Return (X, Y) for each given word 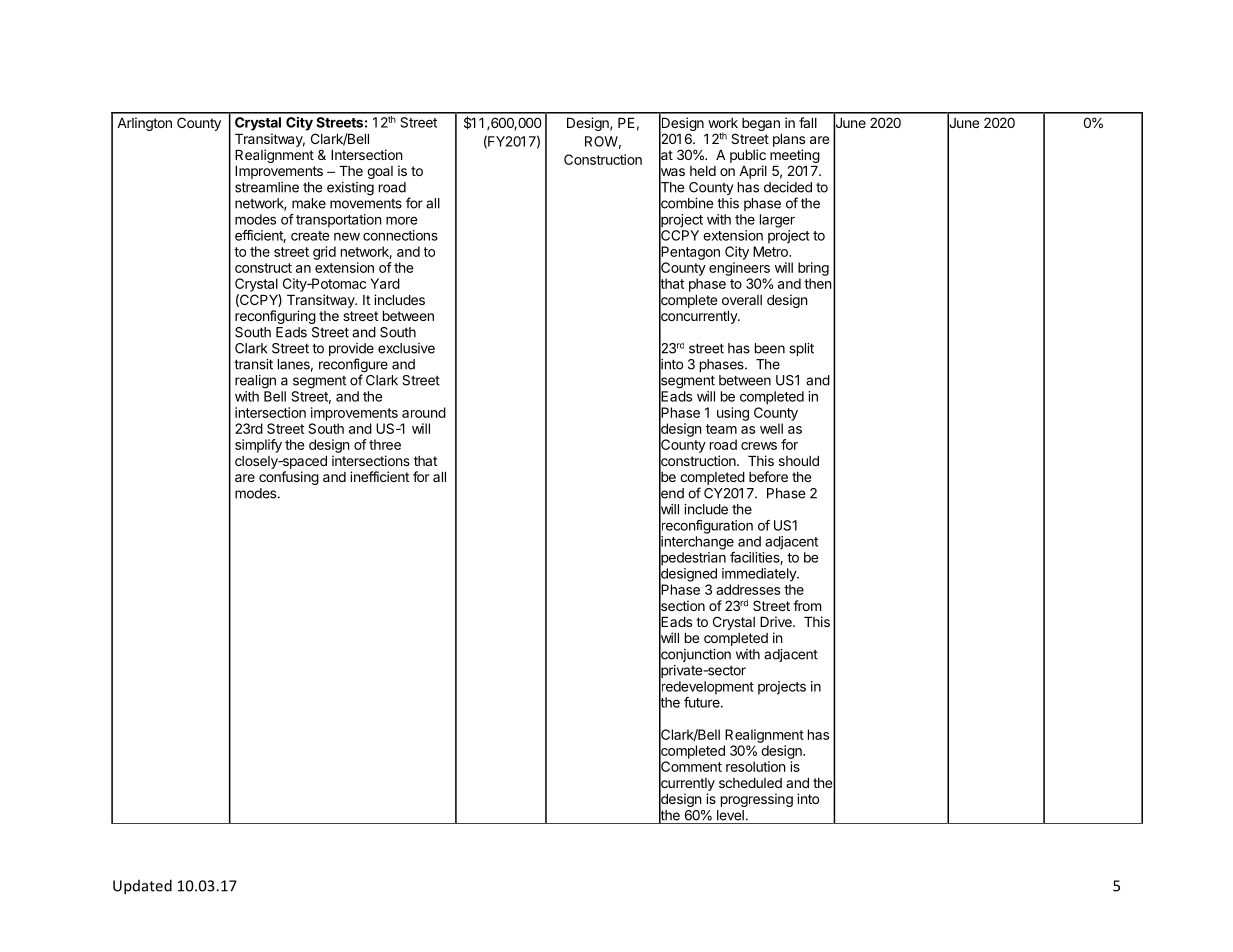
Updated (142, 887)
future (703, 702)
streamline (267, 187)
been (770, 348)
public (748, 156)
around (424, 412)
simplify (258, 446)
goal (380, 172)
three (385, 444)
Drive (777, 621)
